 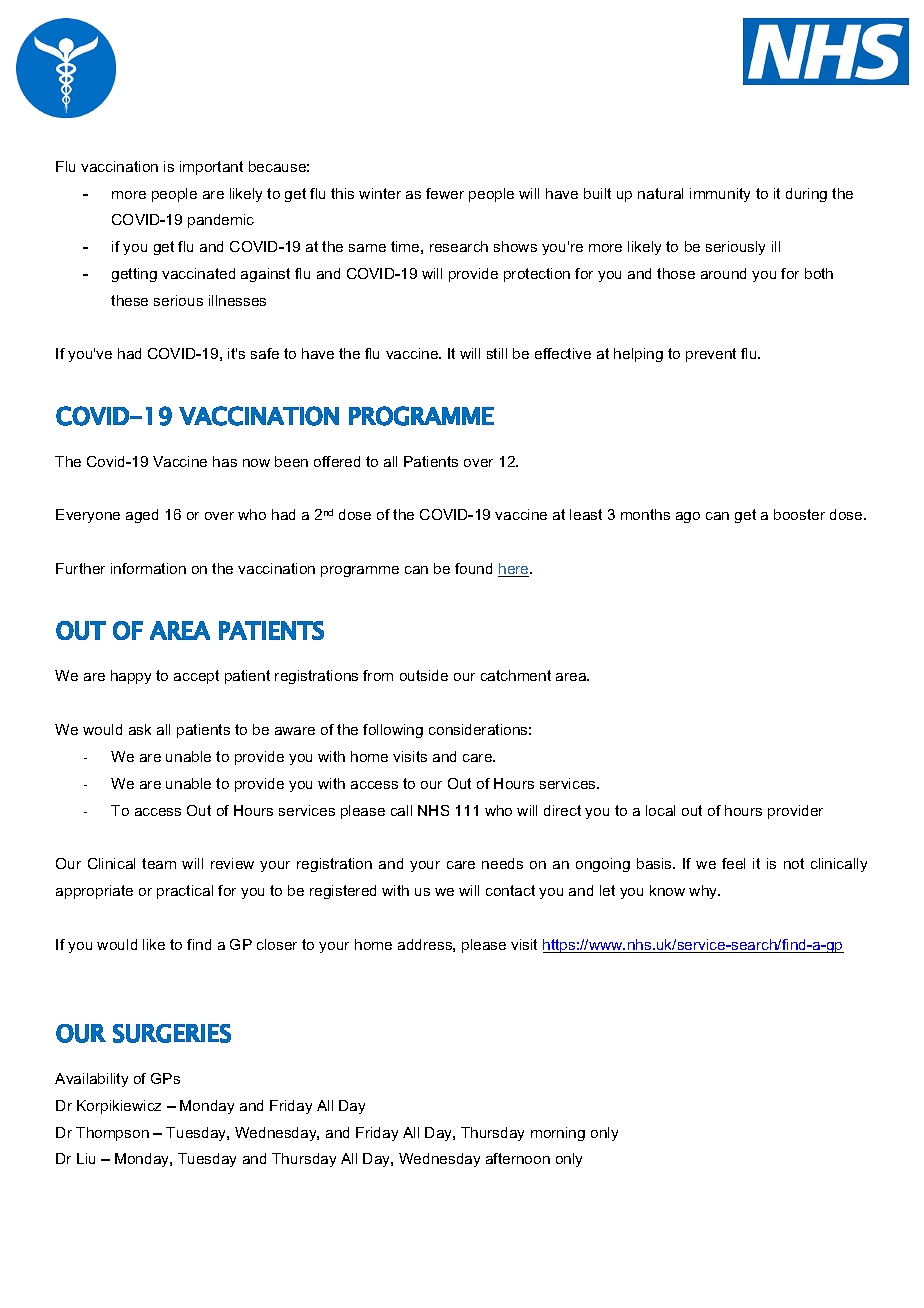 I want to click on Thompson, so click(x=112, y=1134).
